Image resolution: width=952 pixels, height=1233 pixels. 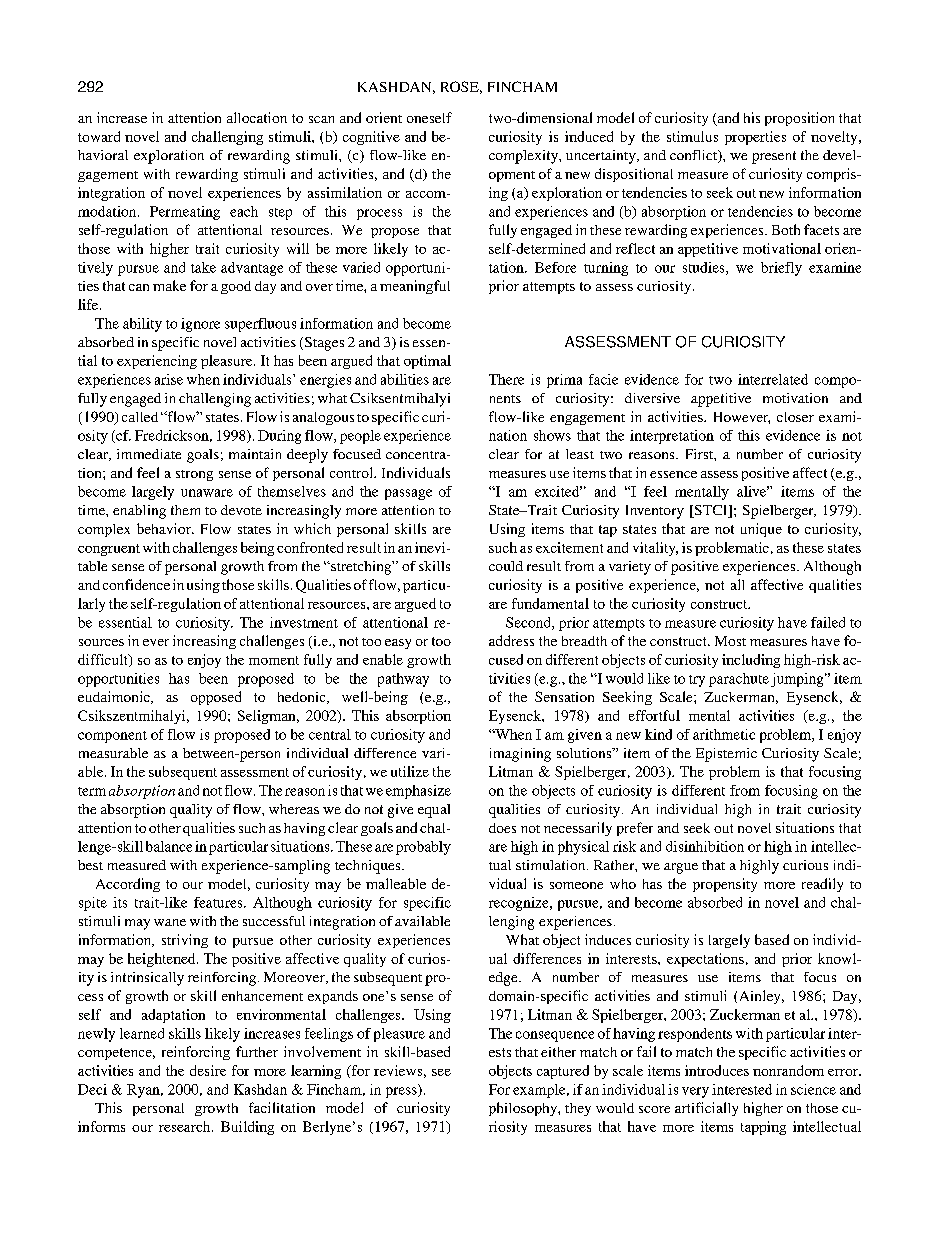 What do you see at coordinates (502, 828) in the page?
I see `does` at bounding box center [502, 828].
